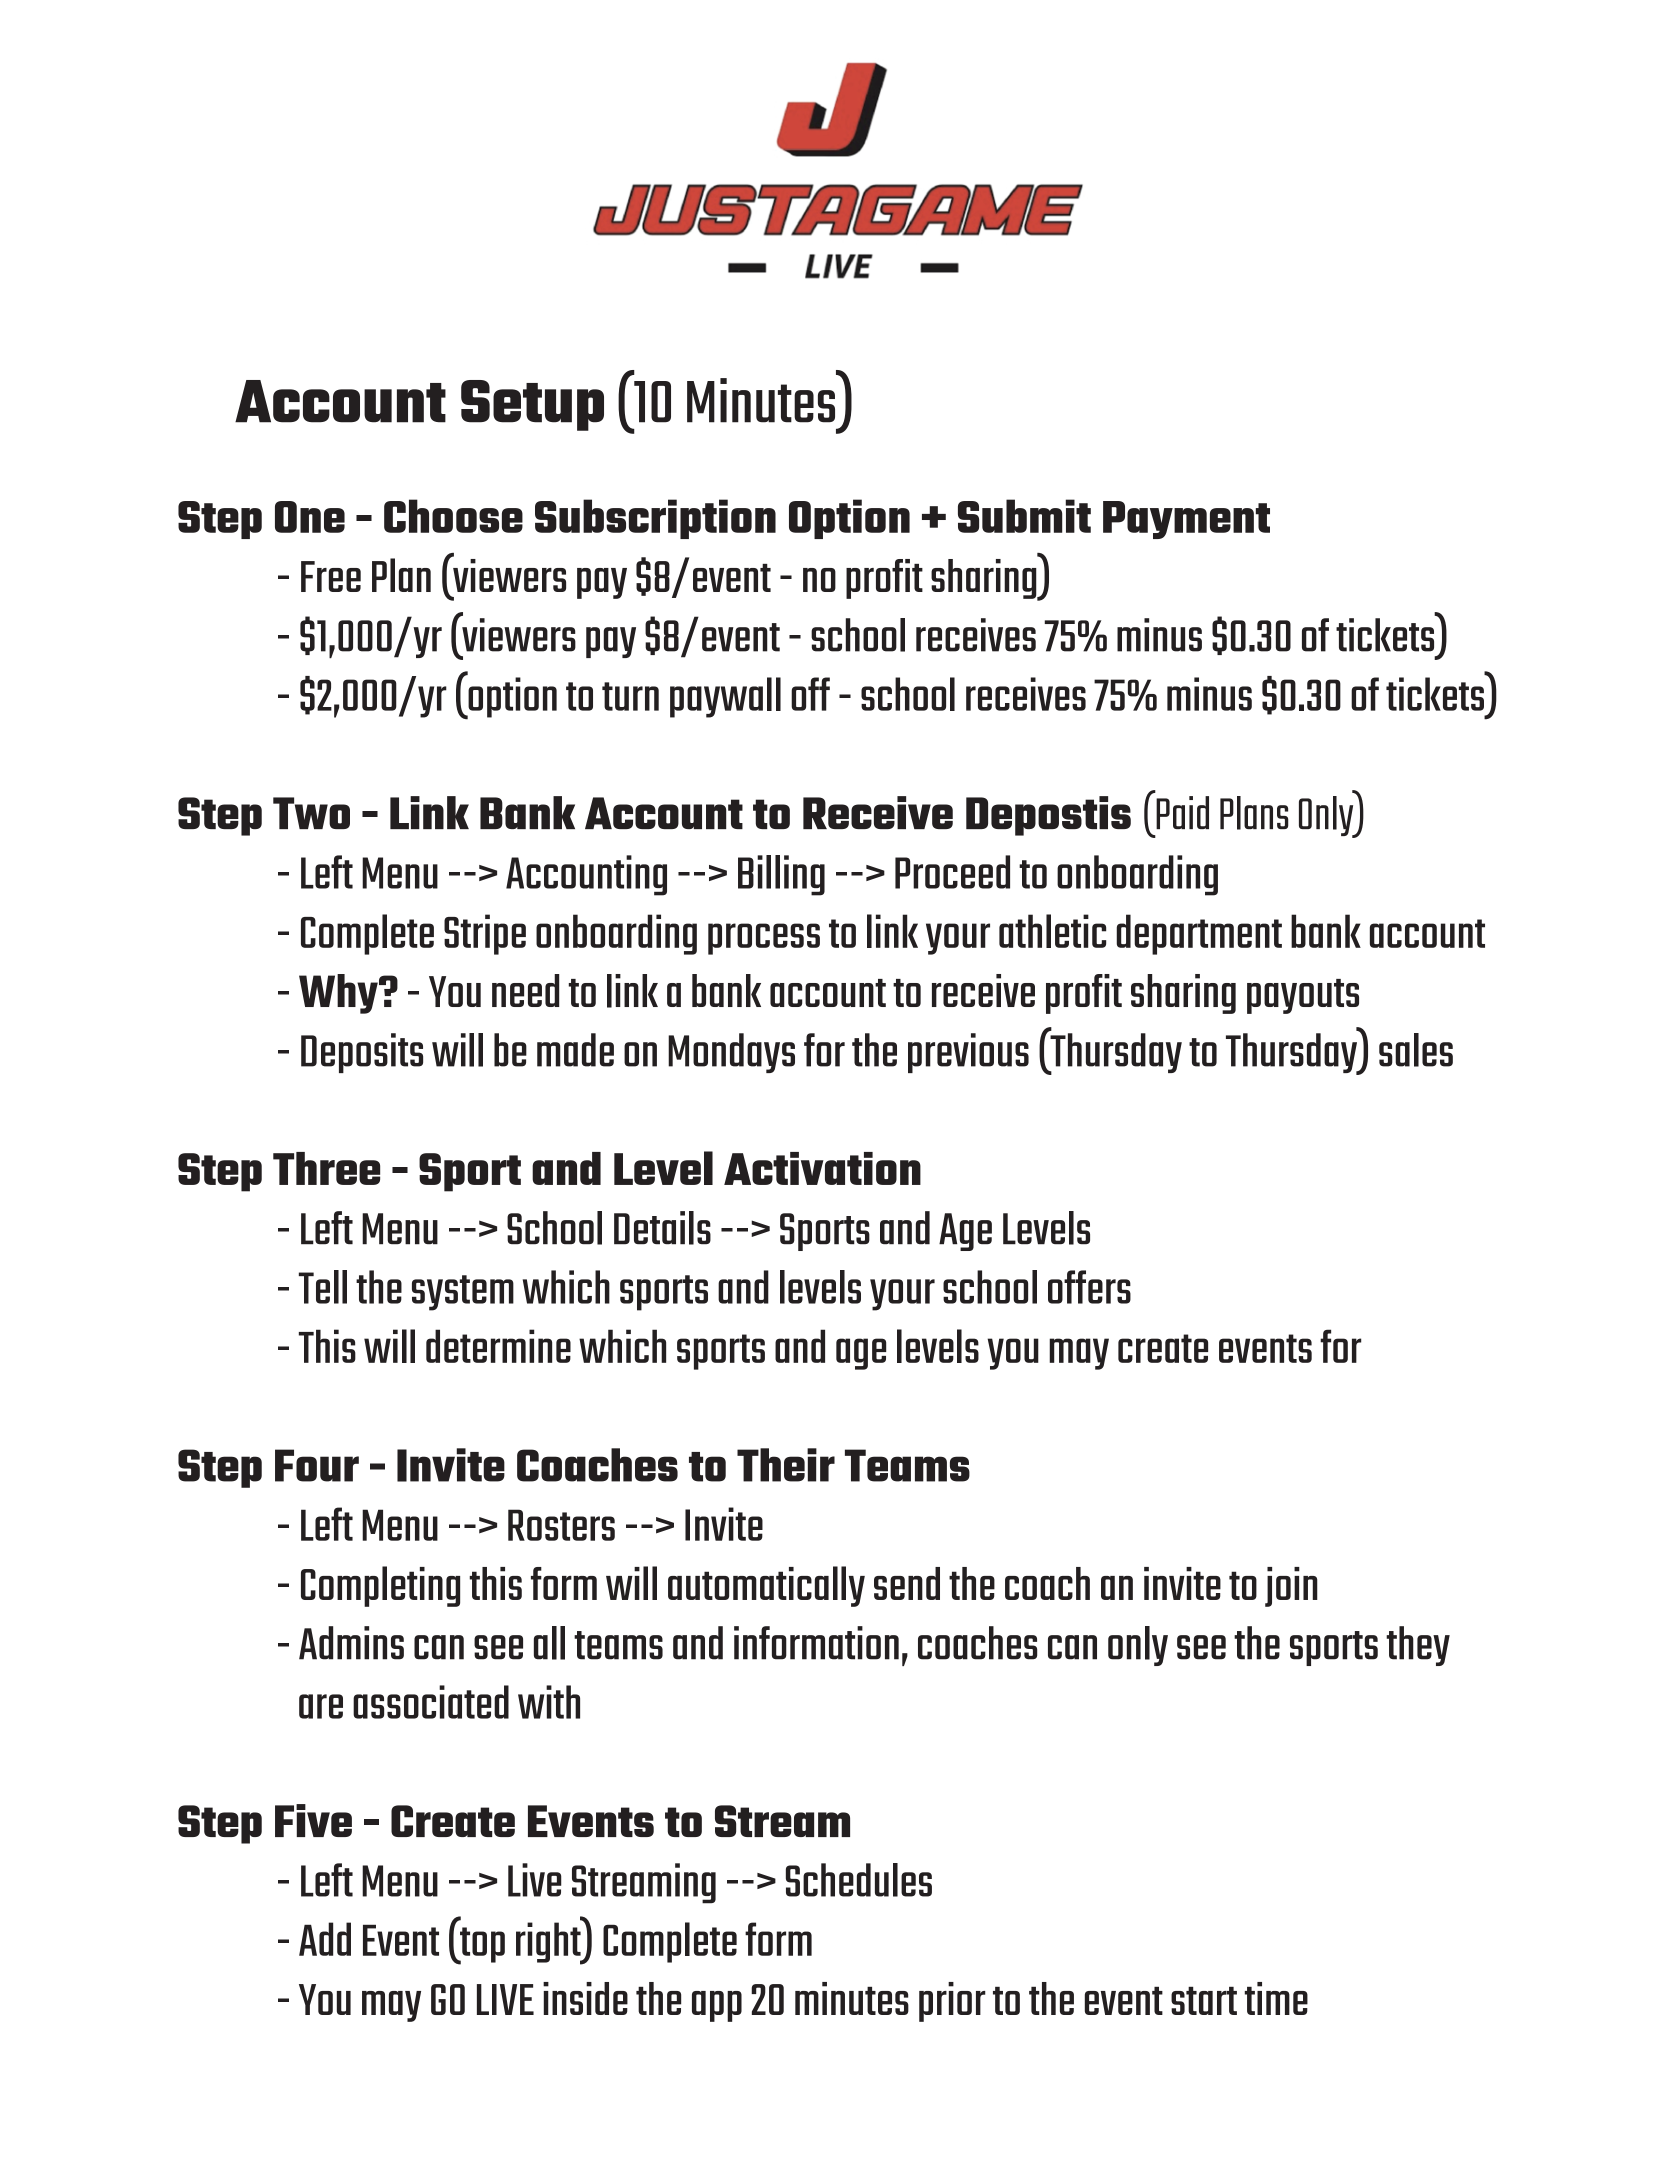 The image size is (1680, 2174). What do you see at coordinates (463, 1293) in the image?
I see `system` at bounding box center [463, 1293].
